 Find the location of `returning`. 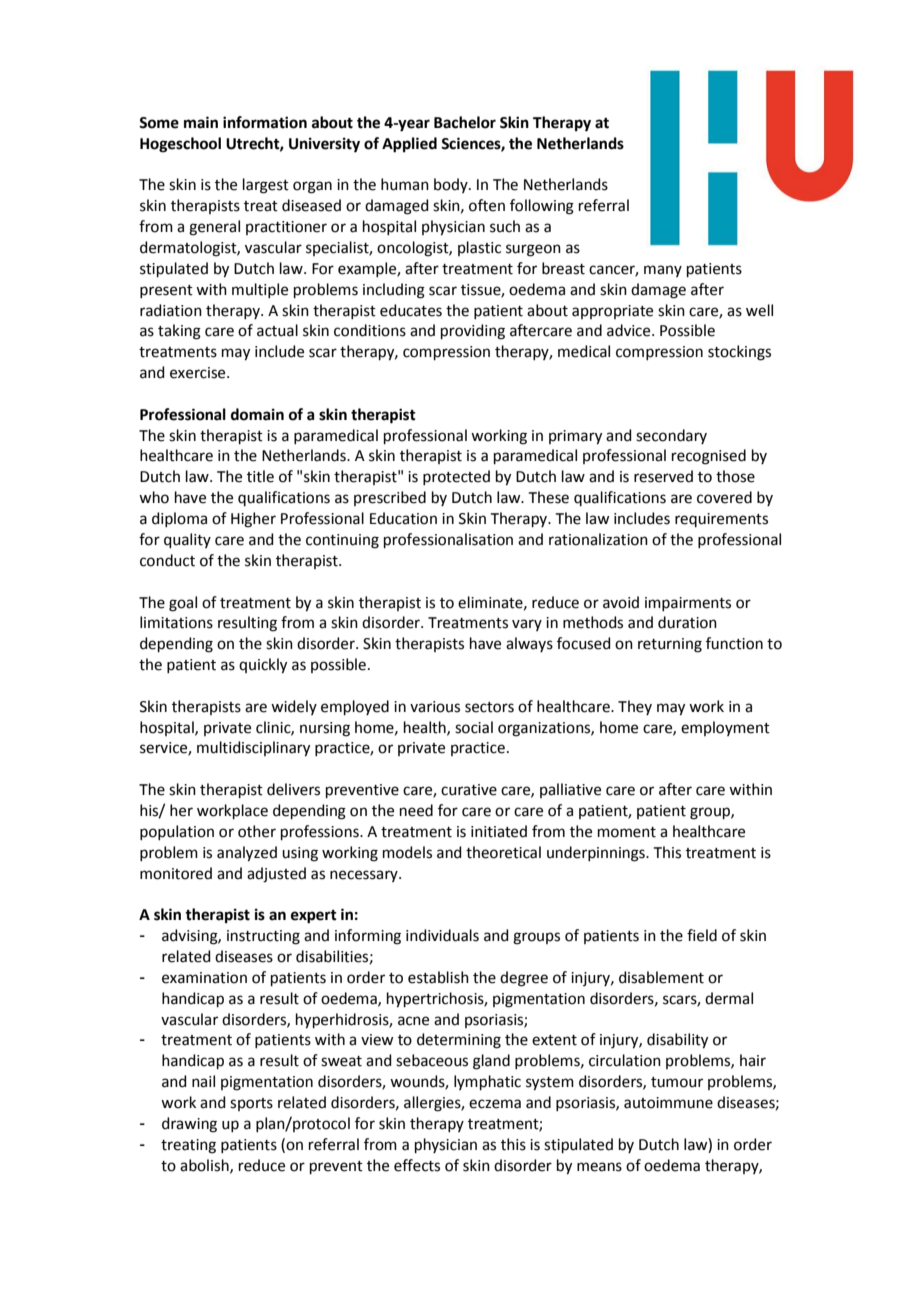

returning is located at coordinates (670, 645).
